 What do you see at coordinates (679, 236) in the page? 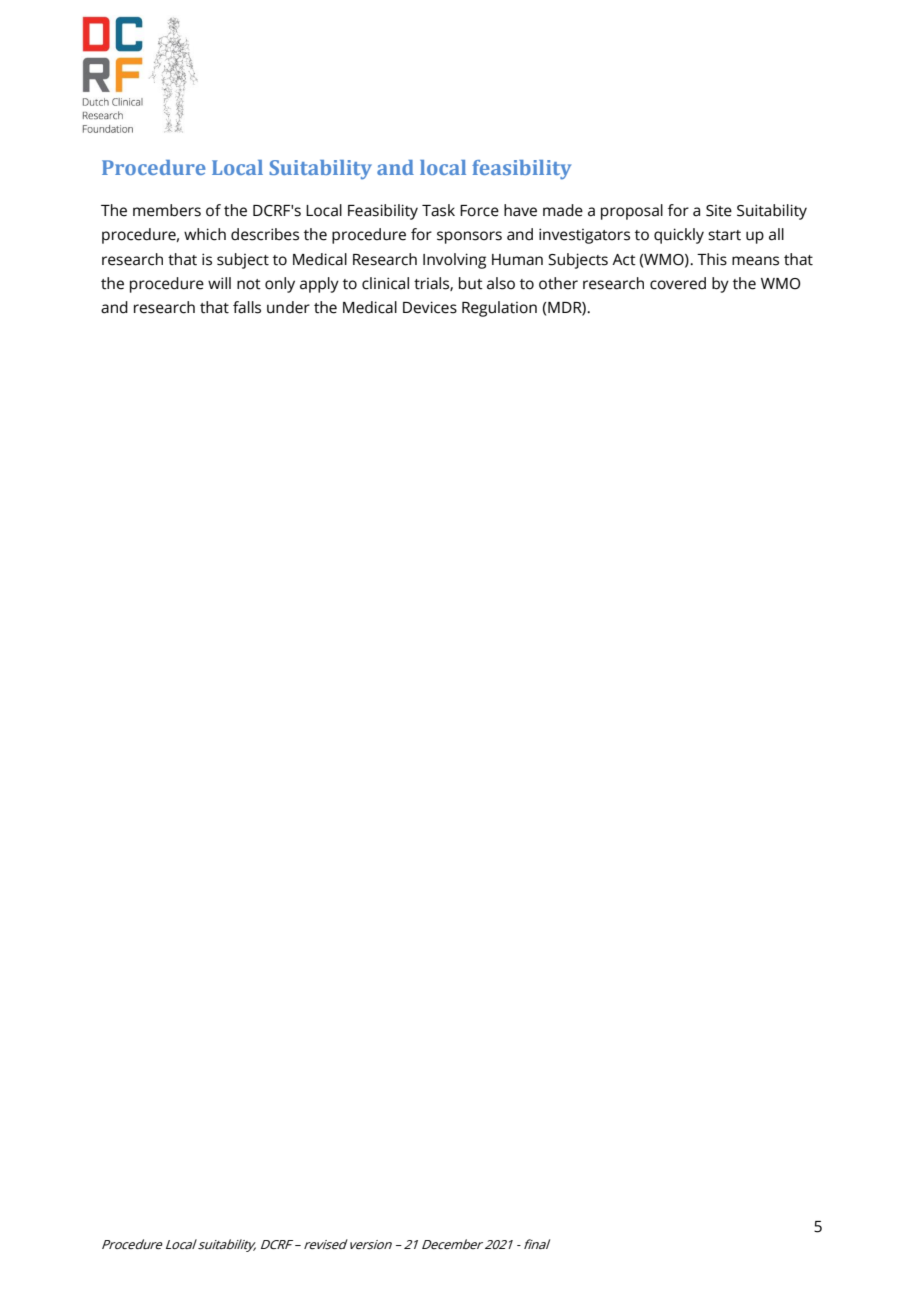
I see `quickly` at bounding box center [679, 236].
